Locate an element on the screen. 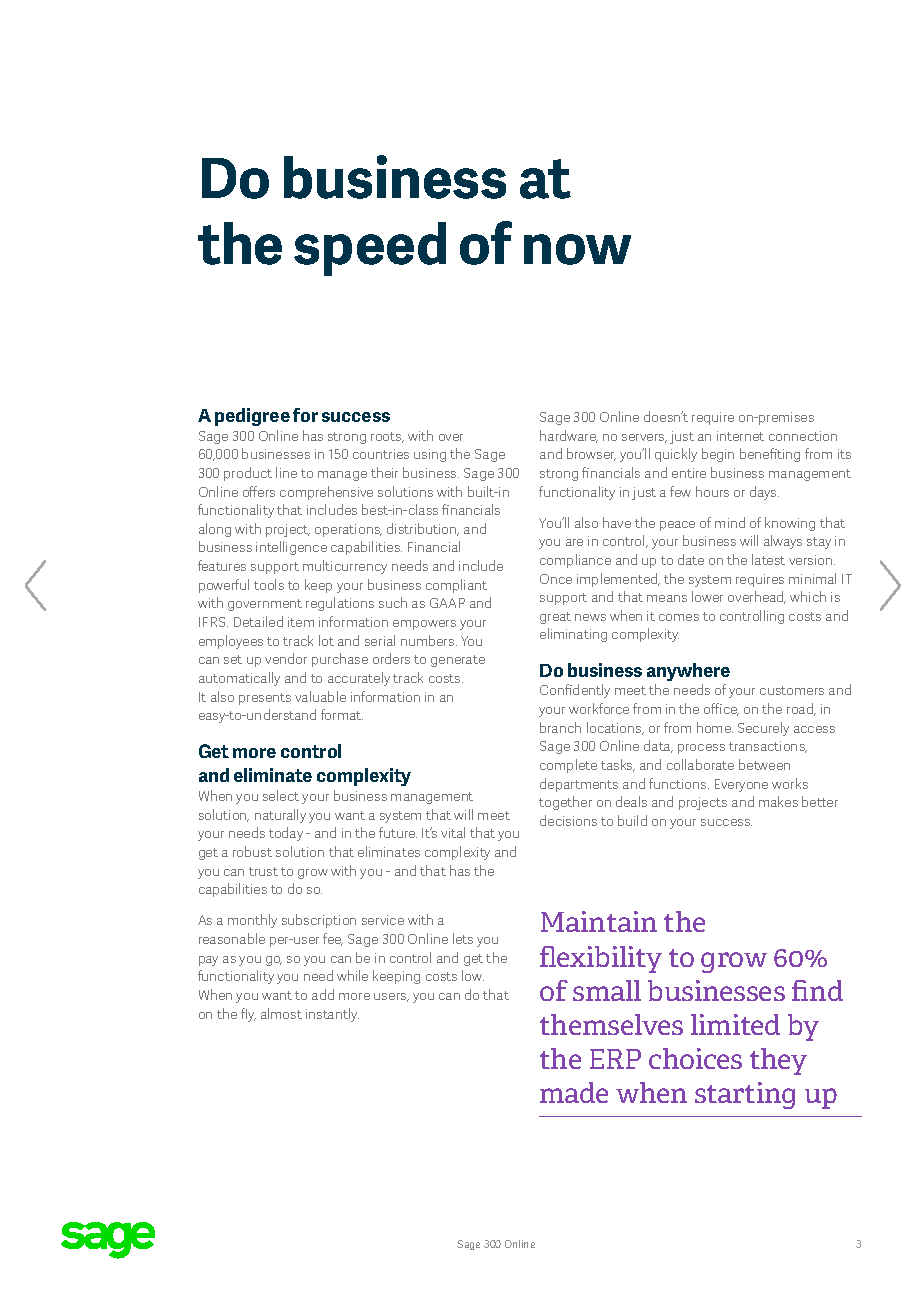 The height and width of the screenshot is (1308, 924). browser is located at coordinates (591, 454).
